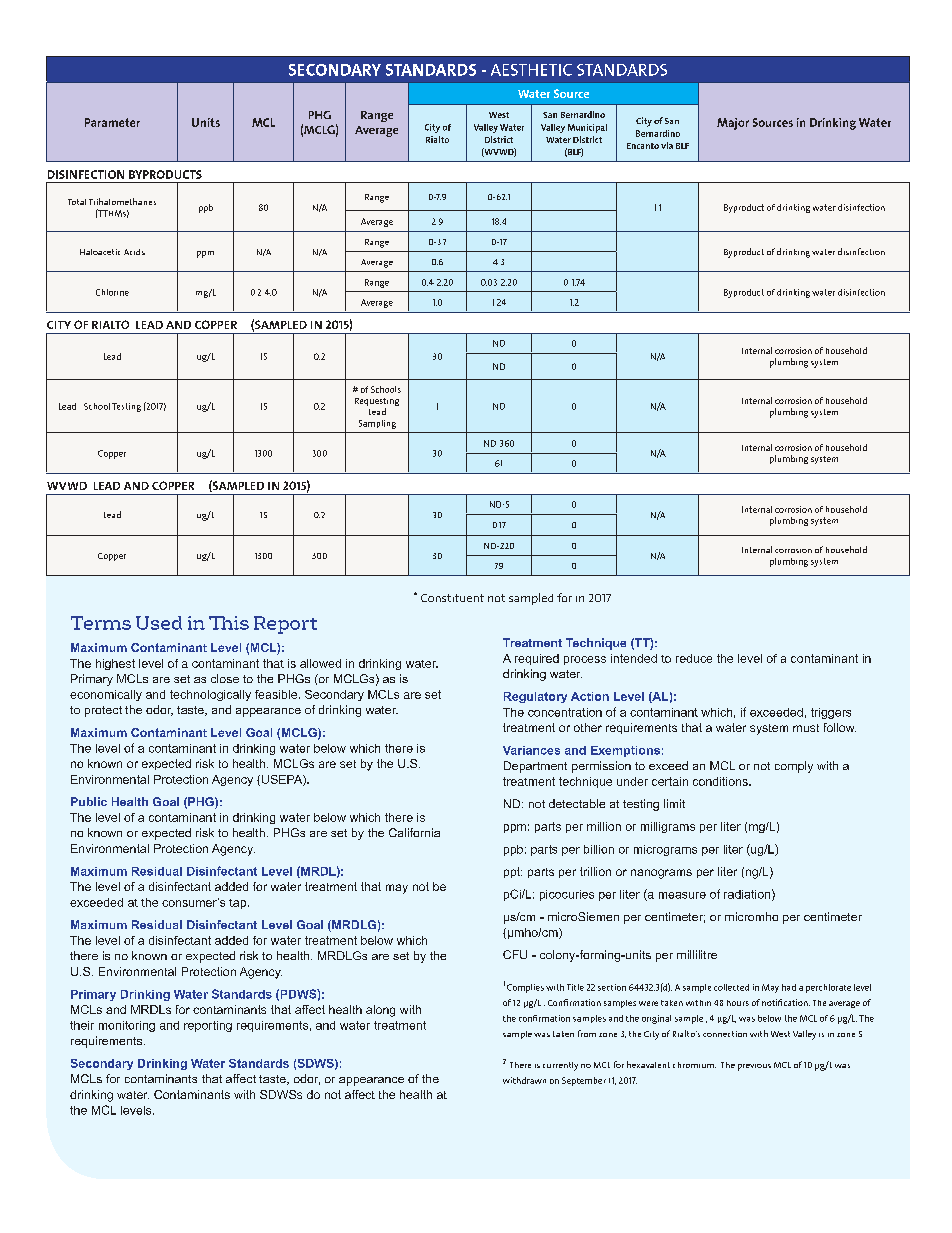 This page has height=1233, width=952. I want to click on AESTHETIC, so click(531, 70).
